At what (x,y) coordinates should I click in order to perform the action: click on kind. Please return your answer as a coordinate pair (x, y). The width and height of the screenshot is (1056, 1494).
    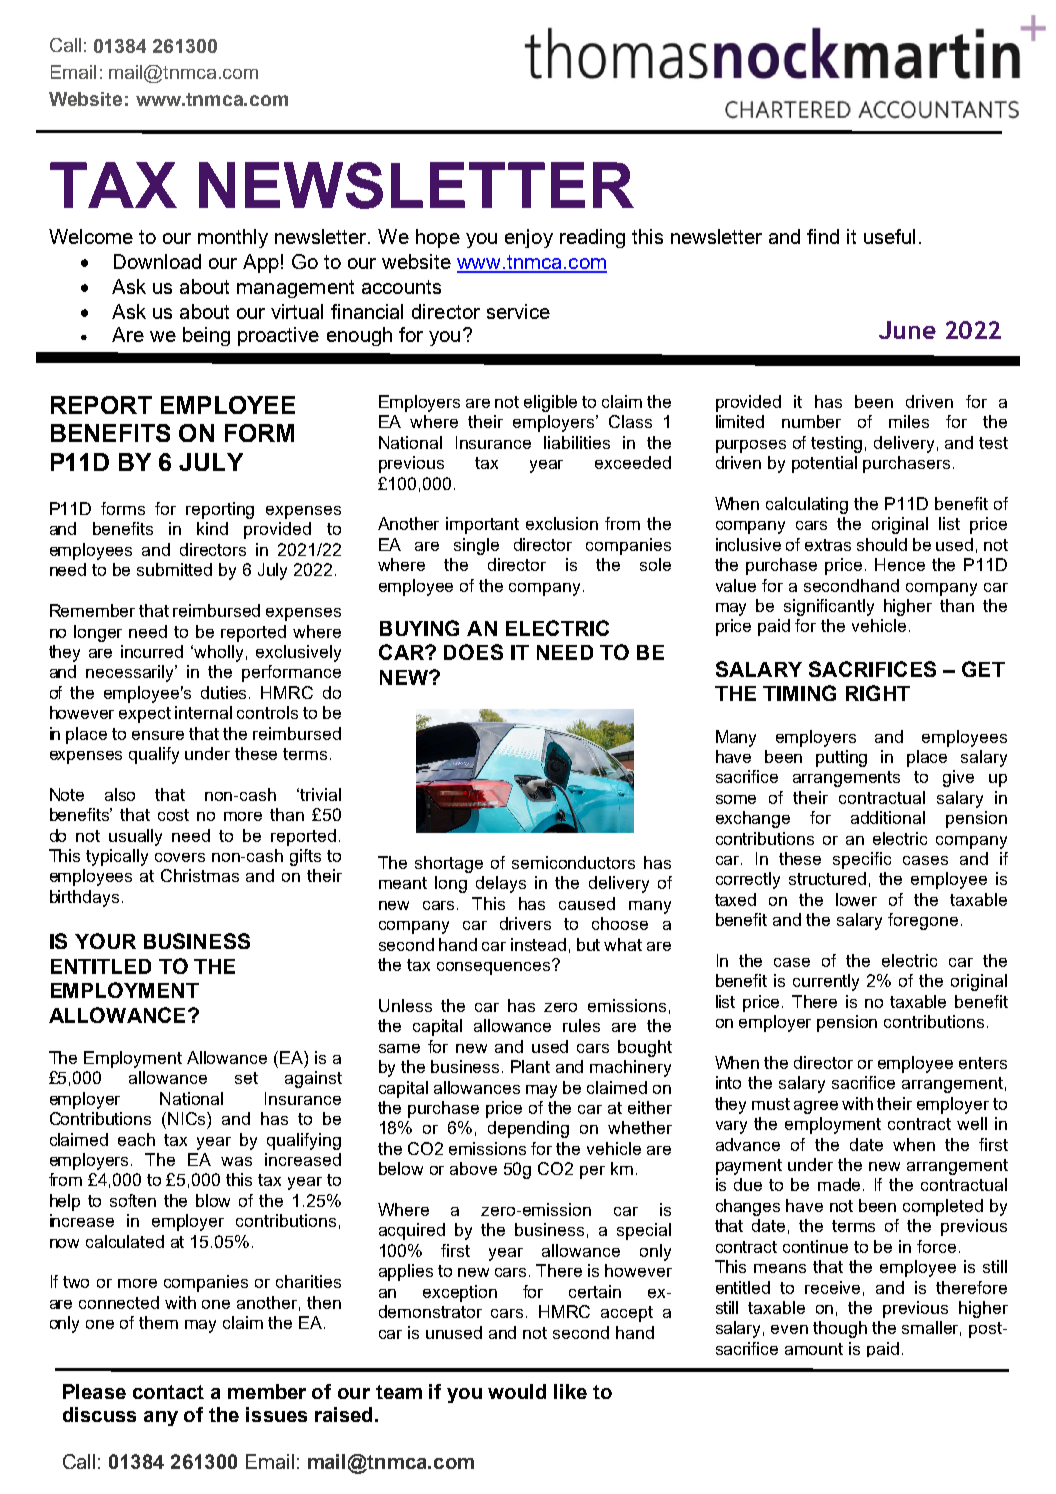
    Looking at the image, I should click on (212, 528).
